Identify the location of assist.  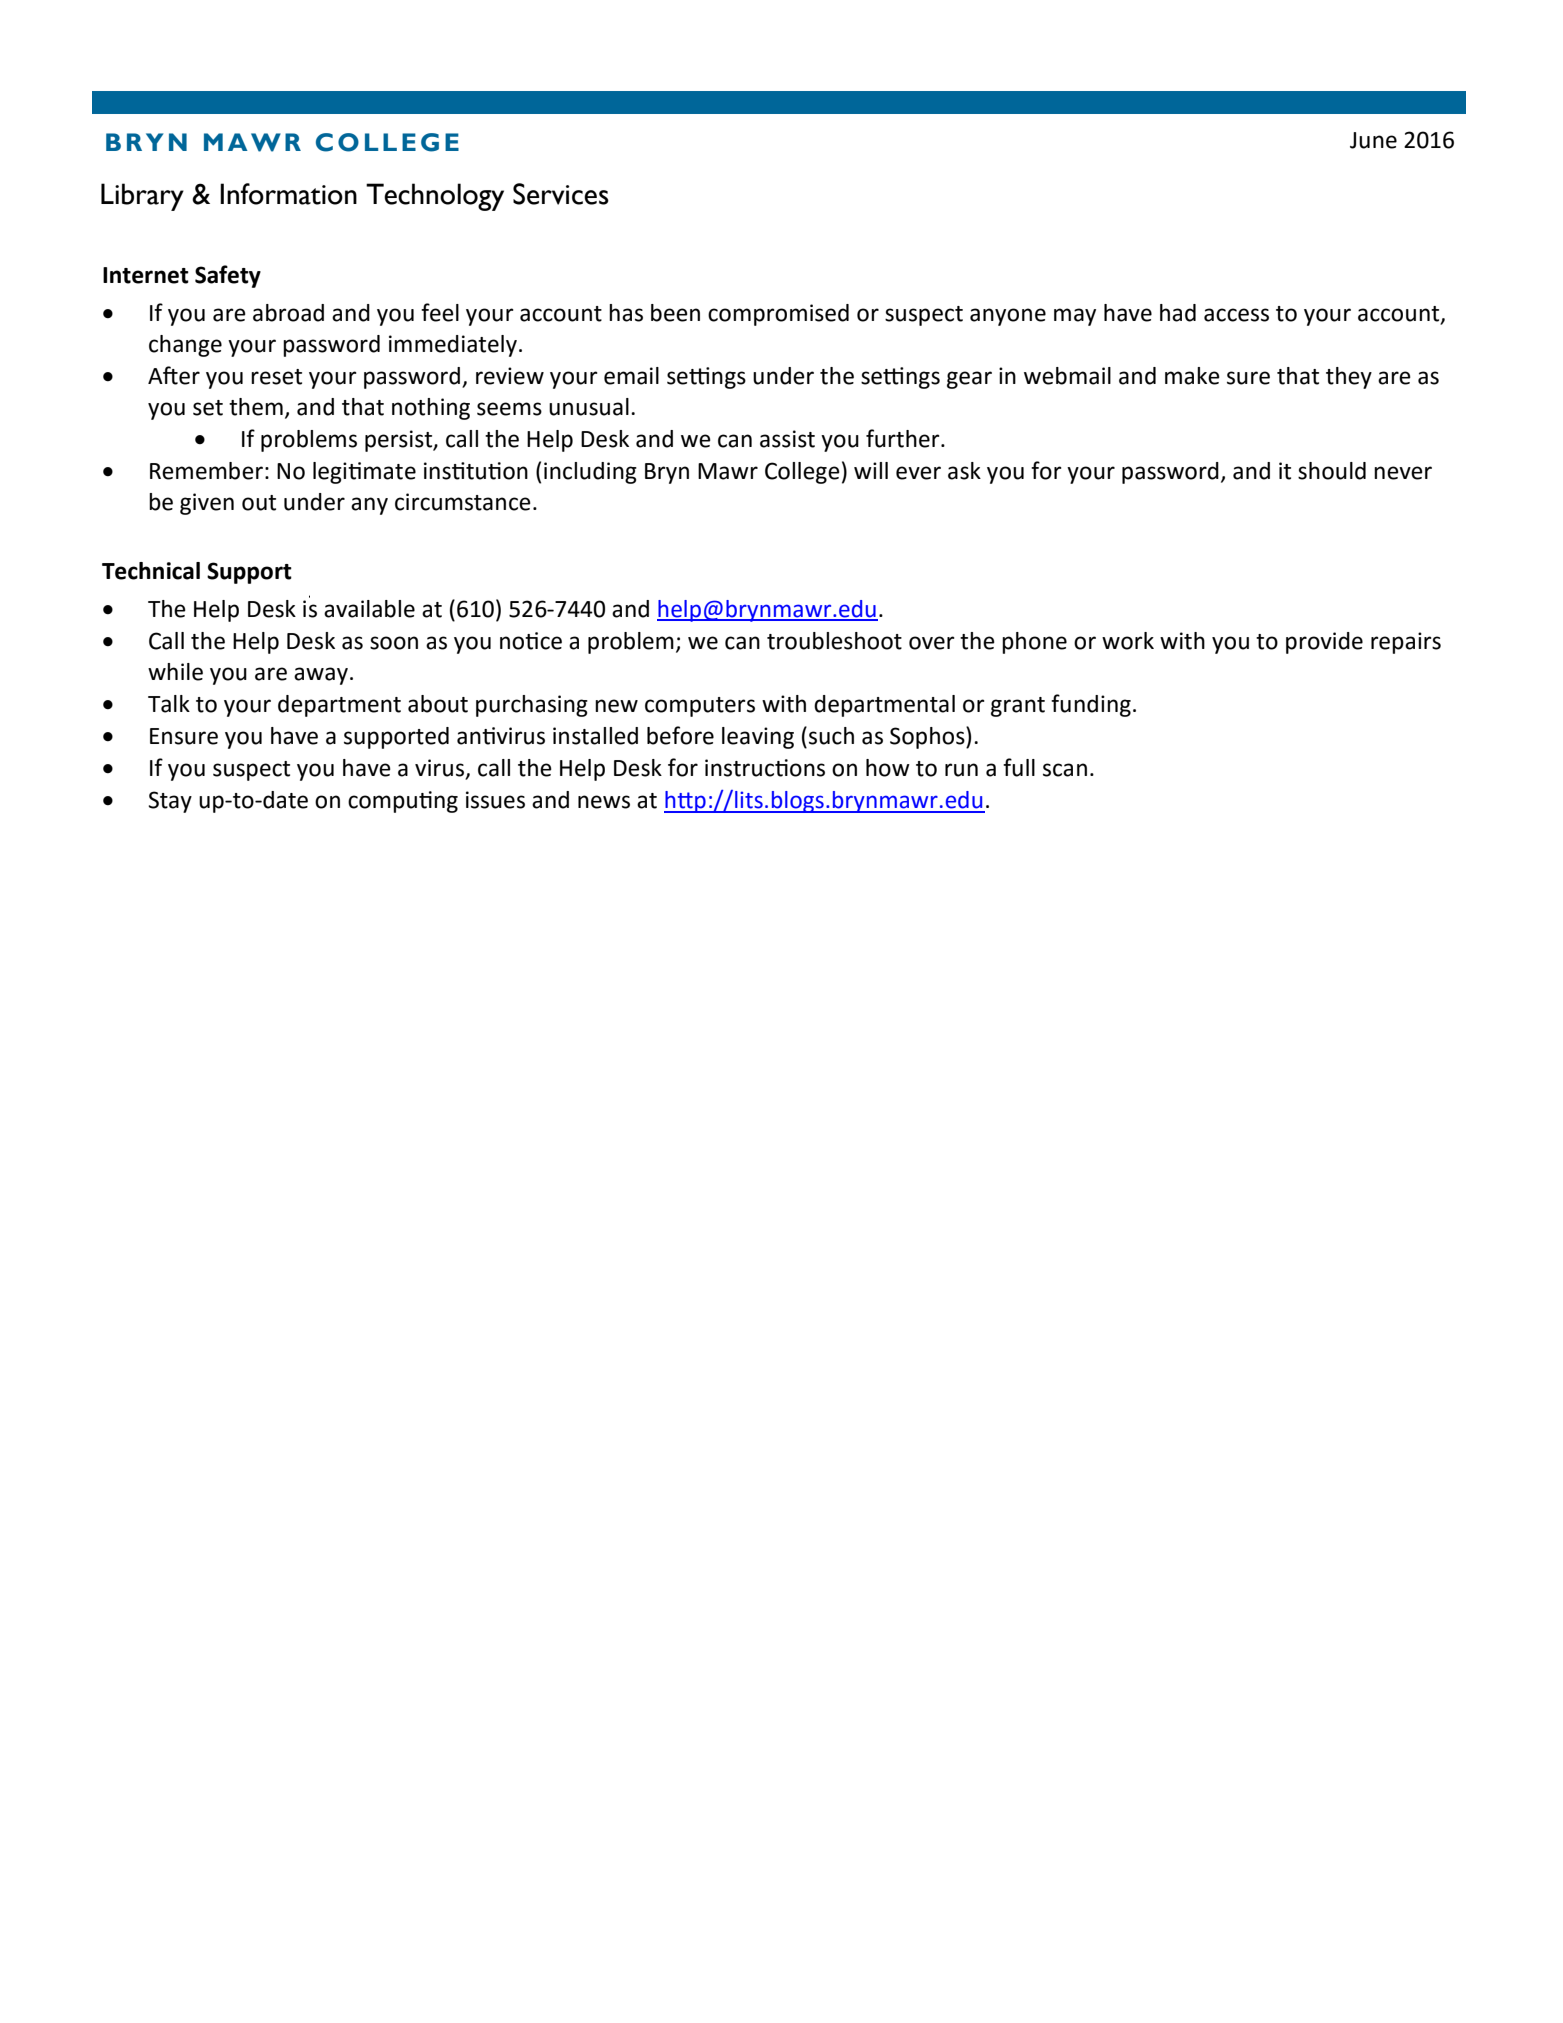
(787, 439).
